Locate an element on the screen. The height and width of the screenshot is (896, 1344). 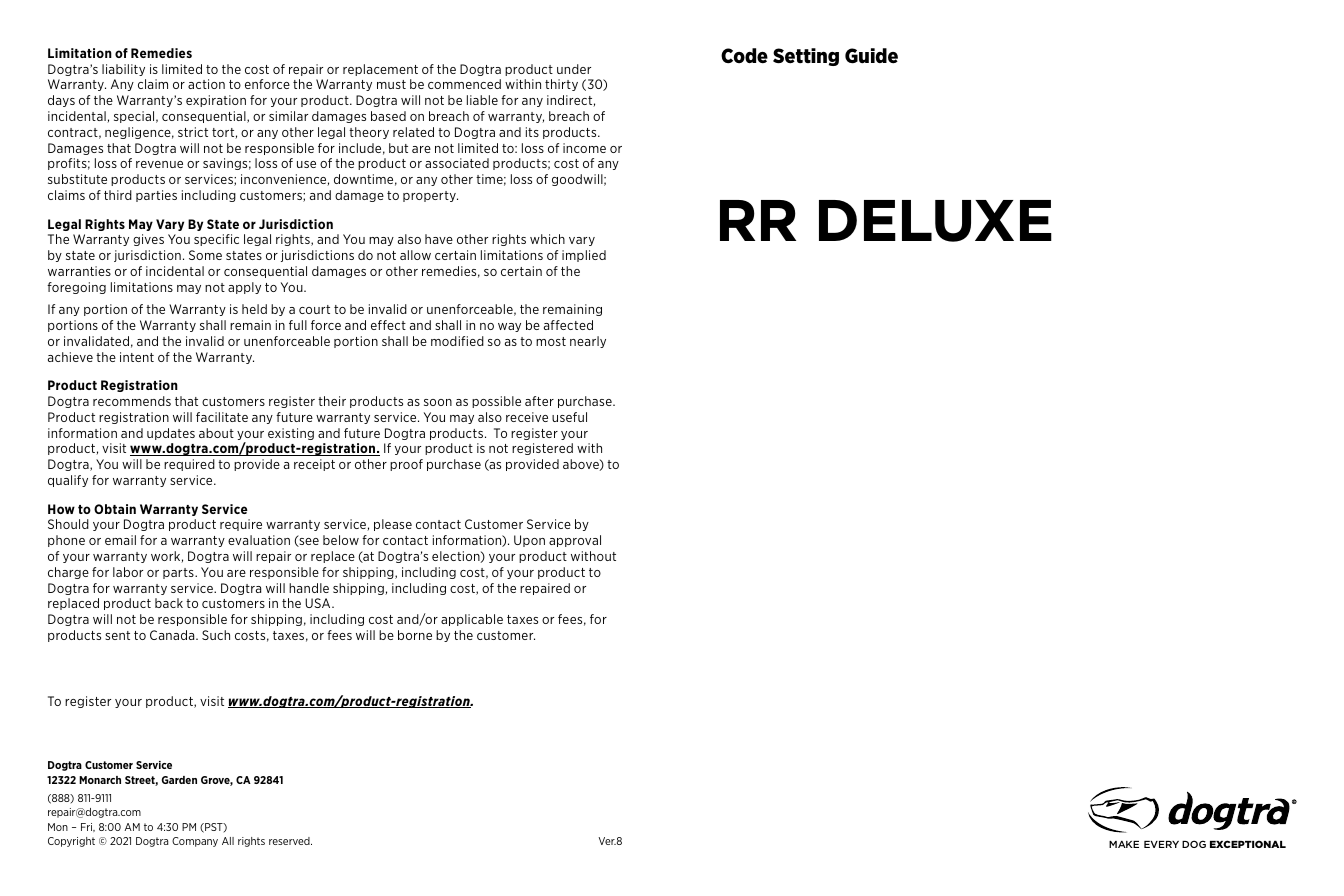
reserved is located at coordinates (290, 841).
